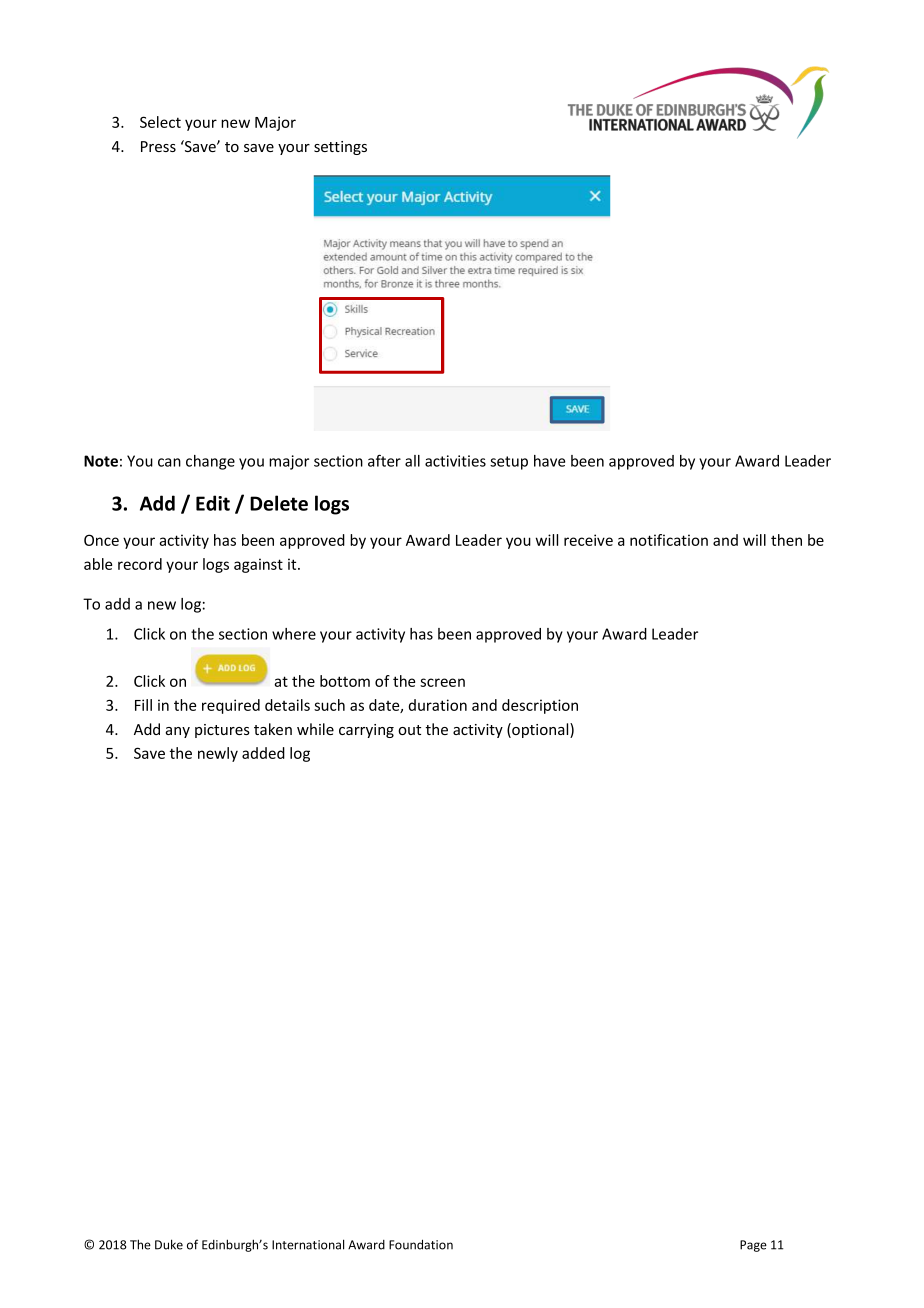 This image has height=1308, width=924. Describe the element at coordinates (143, 705) in the image. I see `Fill` at that location.
